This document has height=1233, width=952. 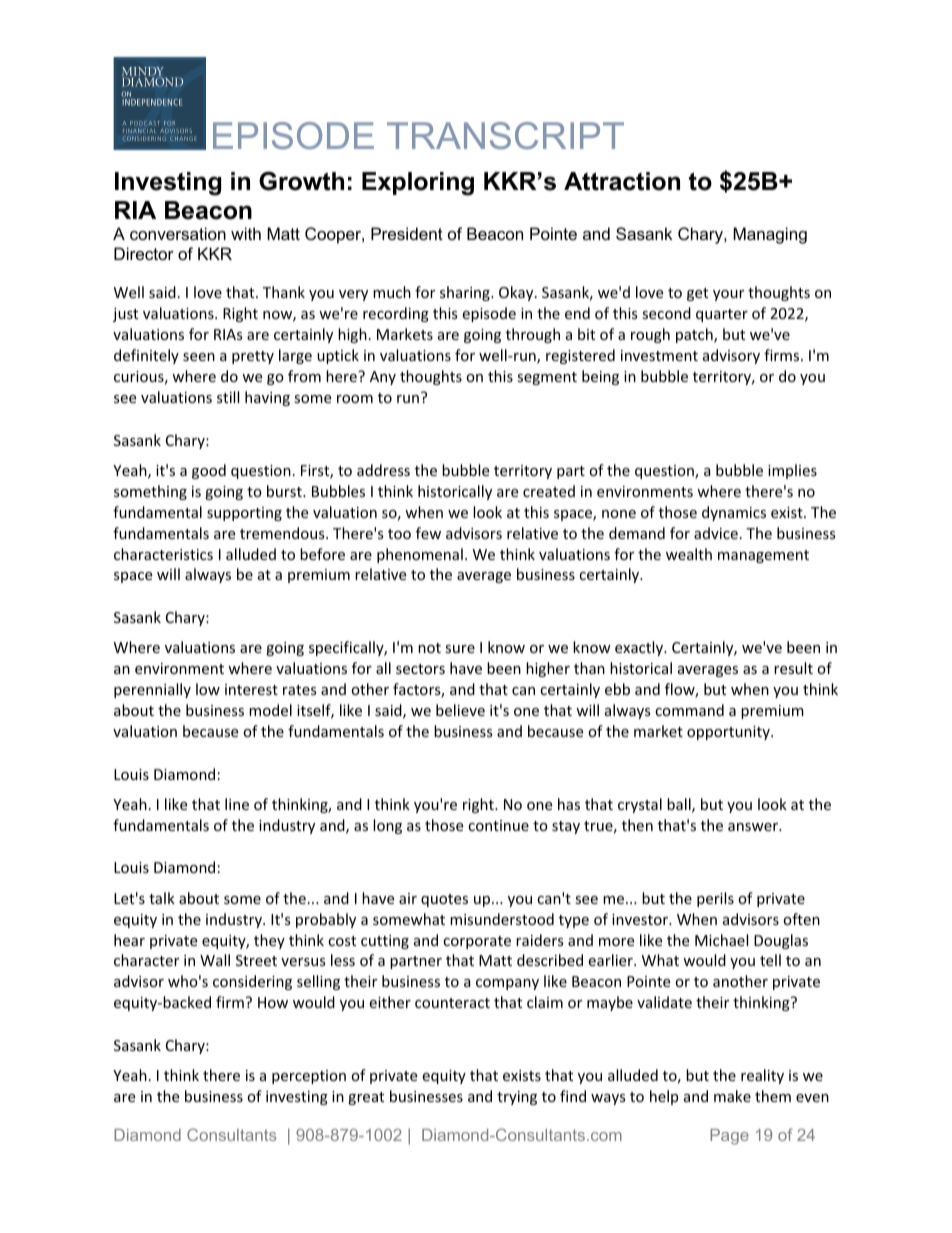 I want to click on perception, so click(x=309, y=1077).
